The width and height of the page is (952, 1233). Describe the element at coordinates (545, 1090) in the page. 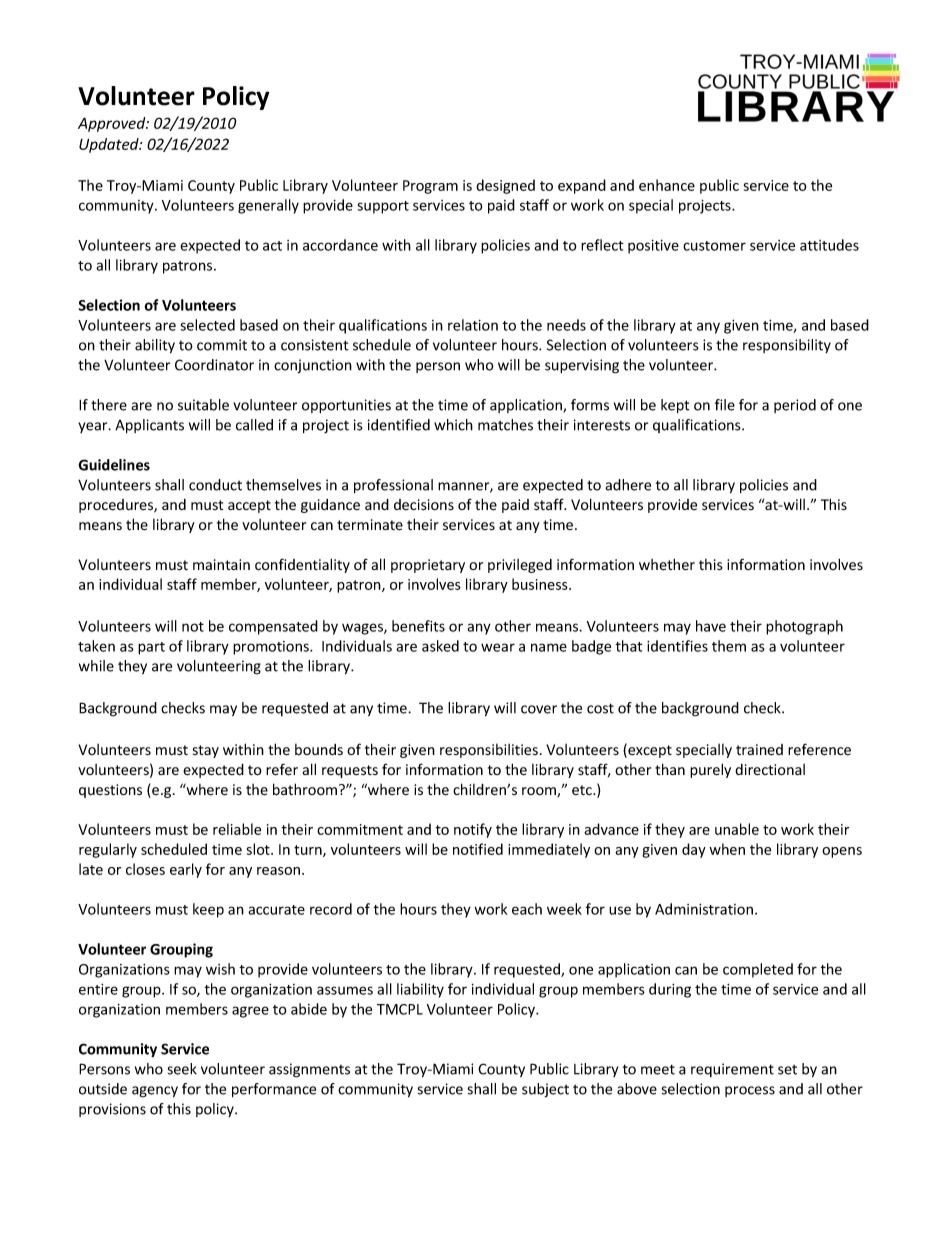

I see `subject` at that location.
